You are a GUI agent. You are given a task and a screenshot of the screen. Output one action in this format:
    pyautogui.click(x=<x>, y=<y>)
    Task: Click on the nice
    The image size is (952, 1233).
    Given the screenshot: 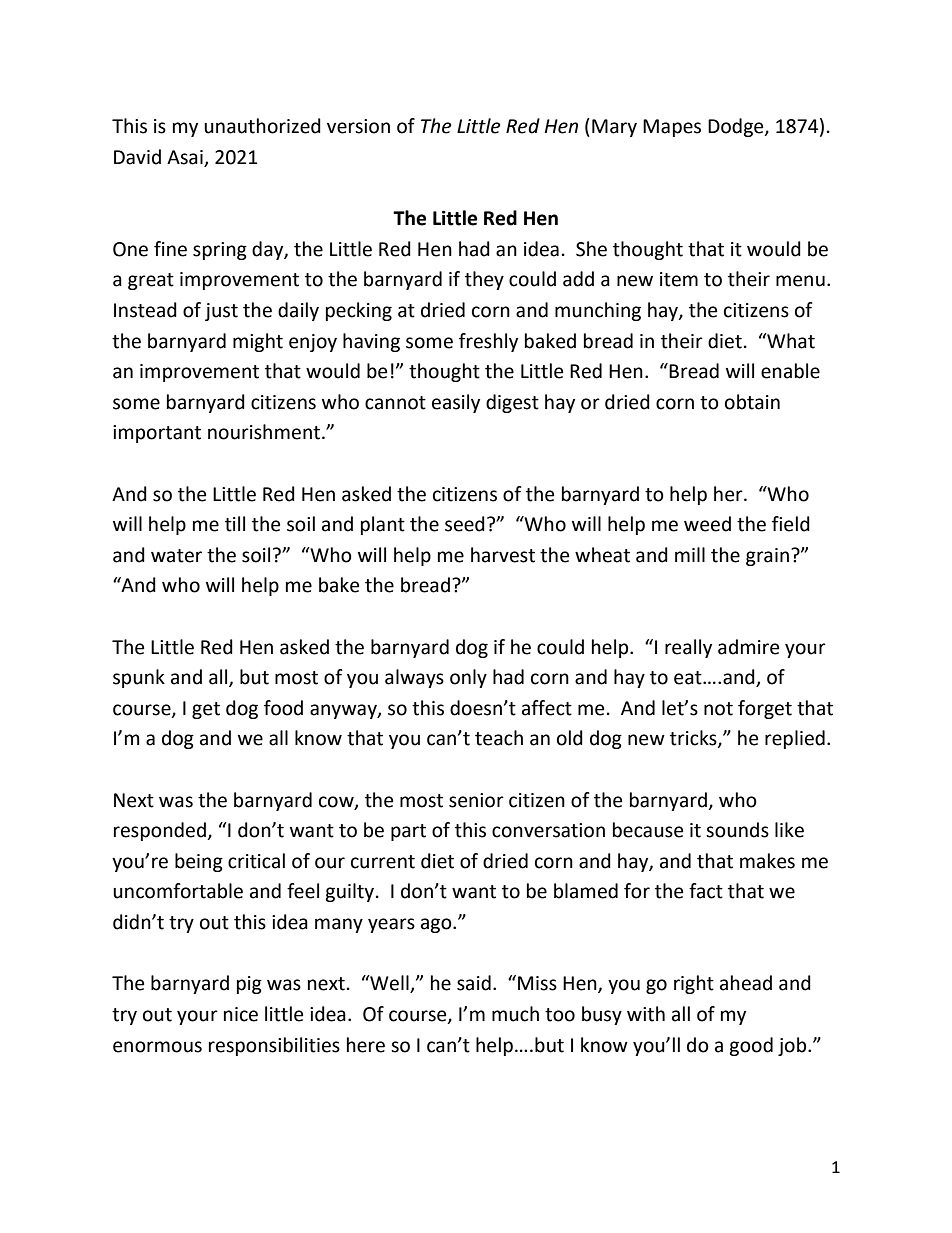 What is the action you would take?
    pyautogui.click(x=241, y=1014)
